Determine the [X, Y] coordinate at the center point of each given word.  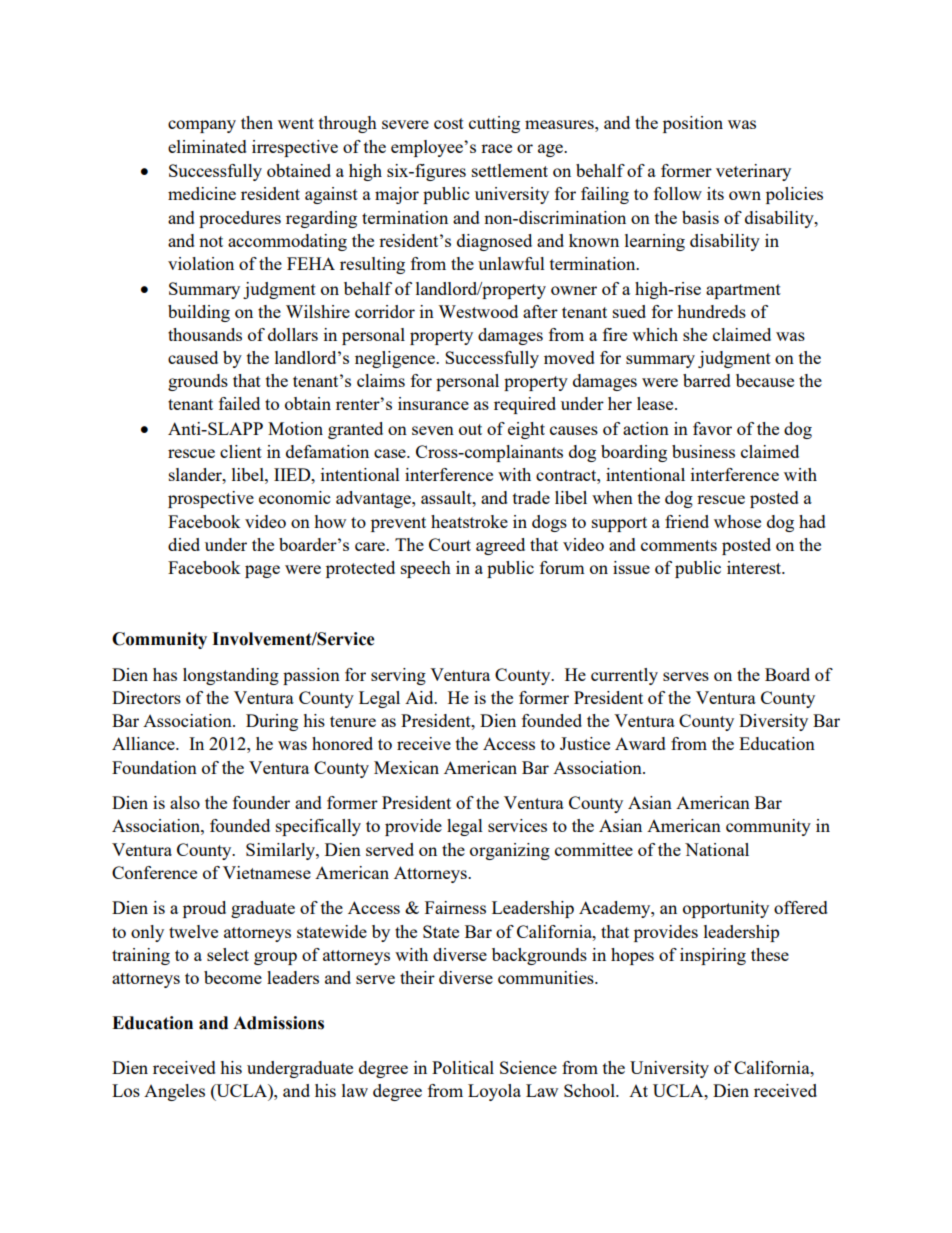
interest [755, 567]
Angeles [174, 1092]
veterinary [753, 172]
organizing [510, 851]
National [717, 849]
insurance [433, 403]
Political [463, 1067]
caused [193, 357]
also [185, 802]
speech [426, 569]
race [496, 148]
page [262, 571]
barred [707, 380]
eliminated [207, 146]
